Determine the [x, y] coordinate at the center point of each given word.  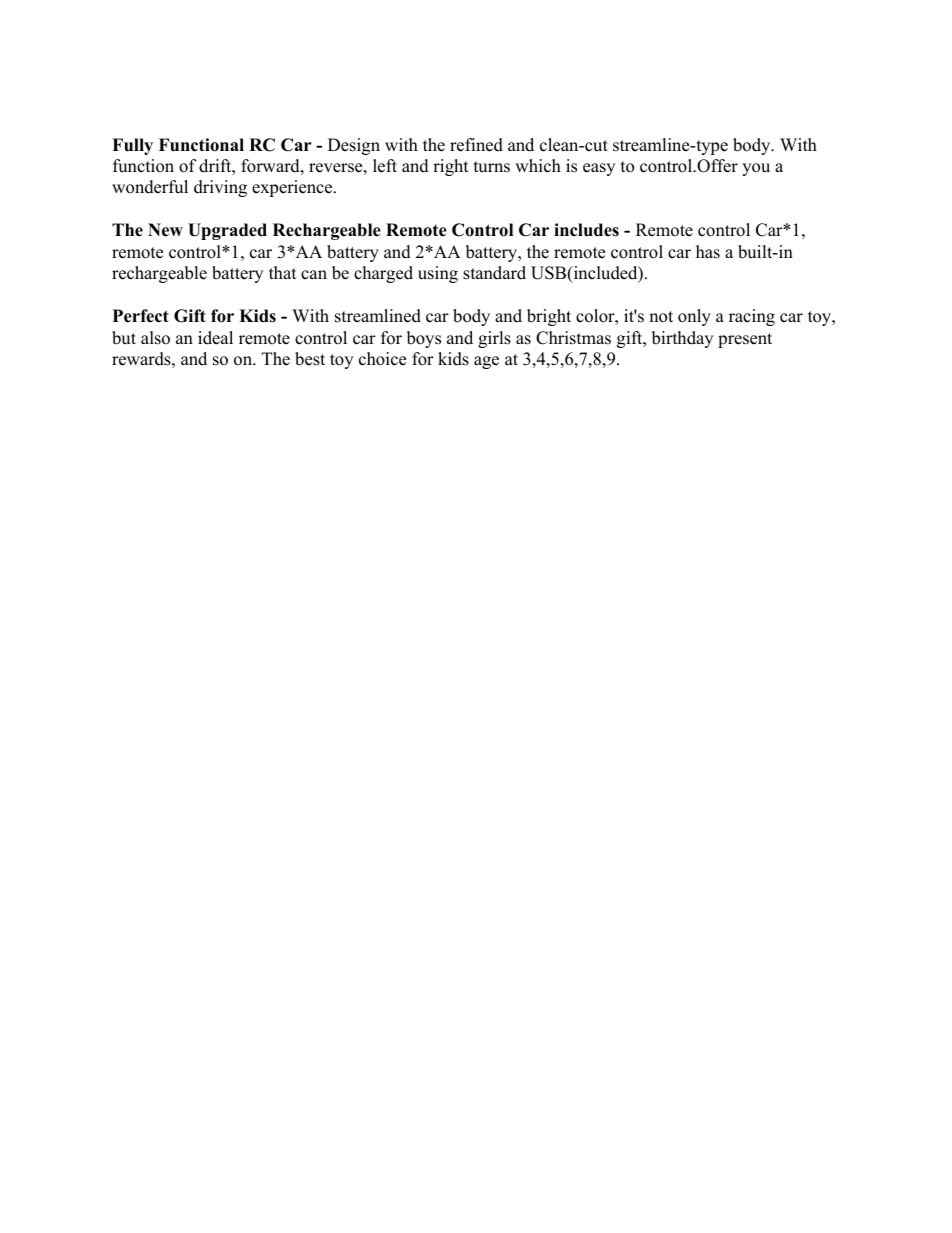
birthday [682, 339]
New [165, 230]
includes [586, 230]
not [661, 317]
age [486, 362]
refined [476, 145]
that [283, 272]
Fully [132, 146]
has [708, 252]
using [438, 274]
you [756, 169]
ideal [215, 338]
